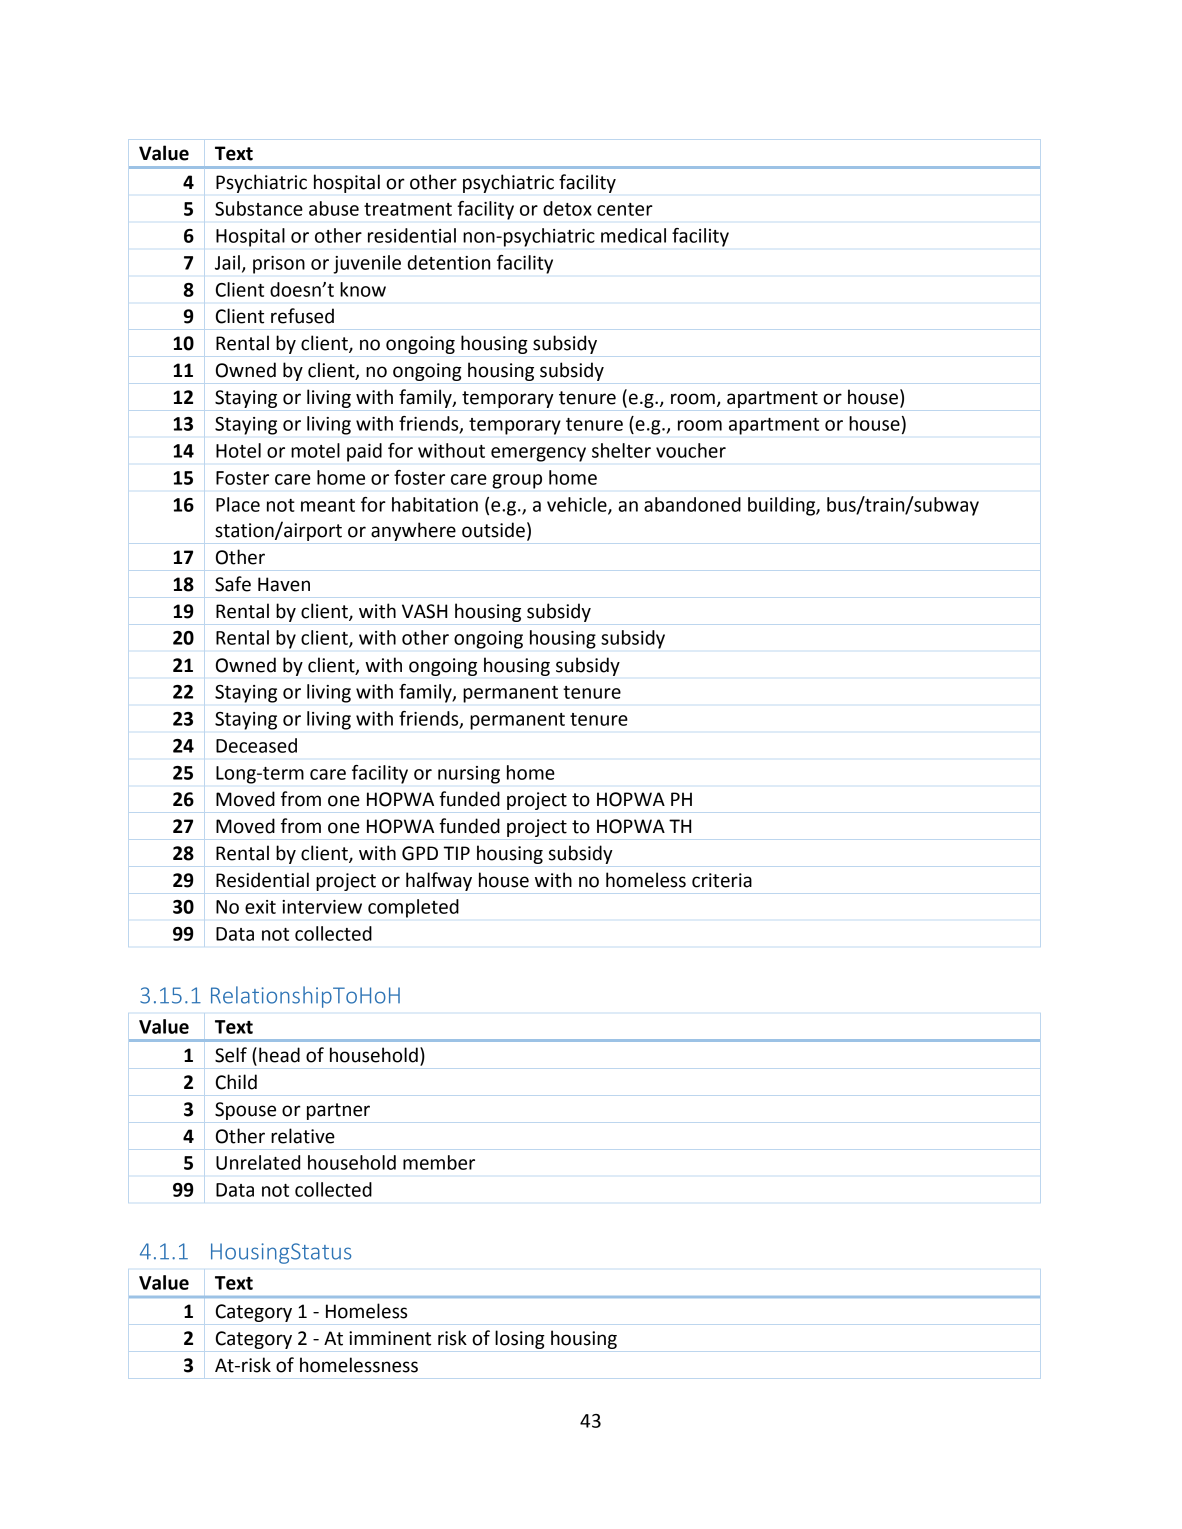  I want to click on VASH, so click(424, 611).
